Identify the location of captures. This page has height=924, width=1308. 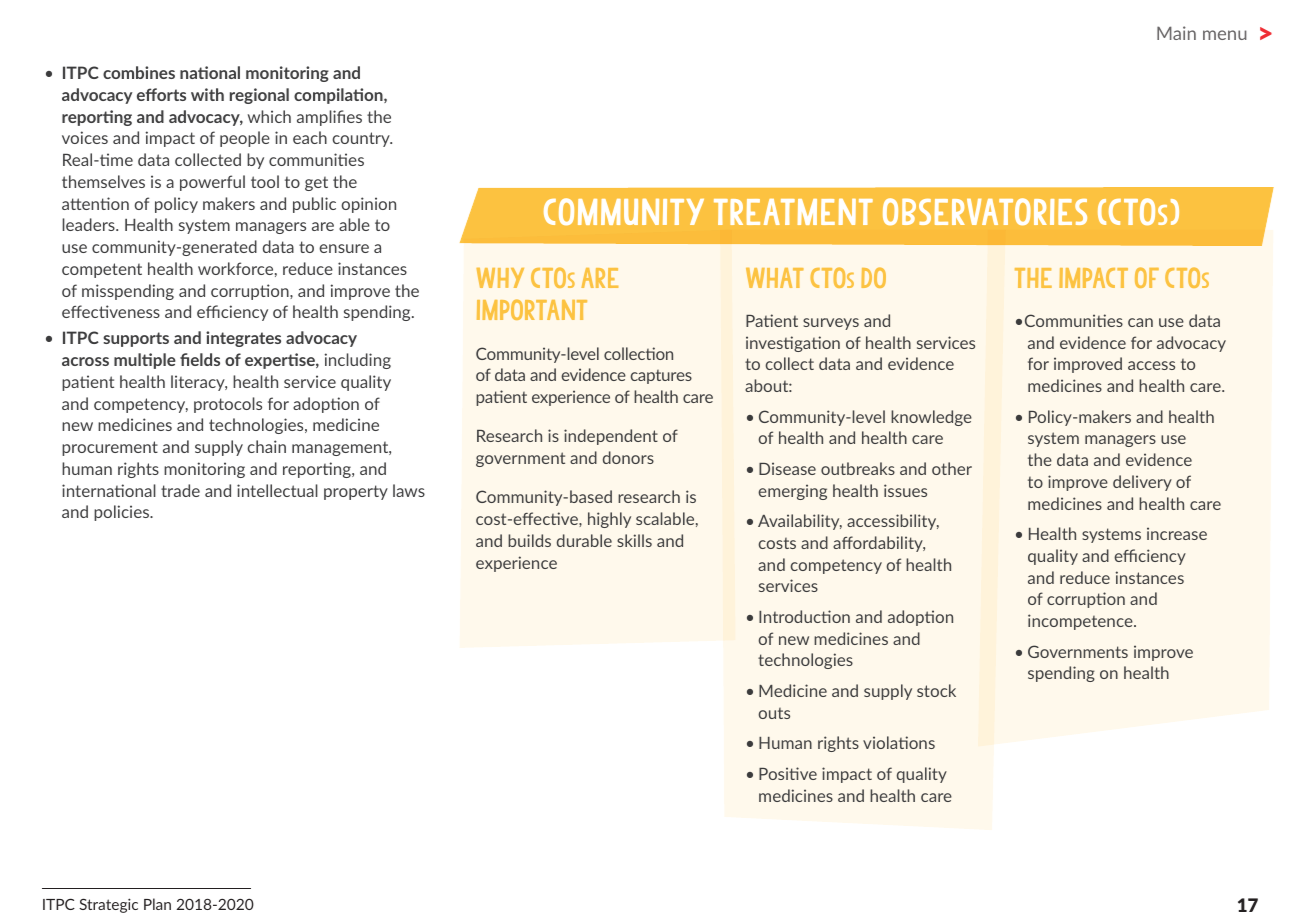
(661, 377).
